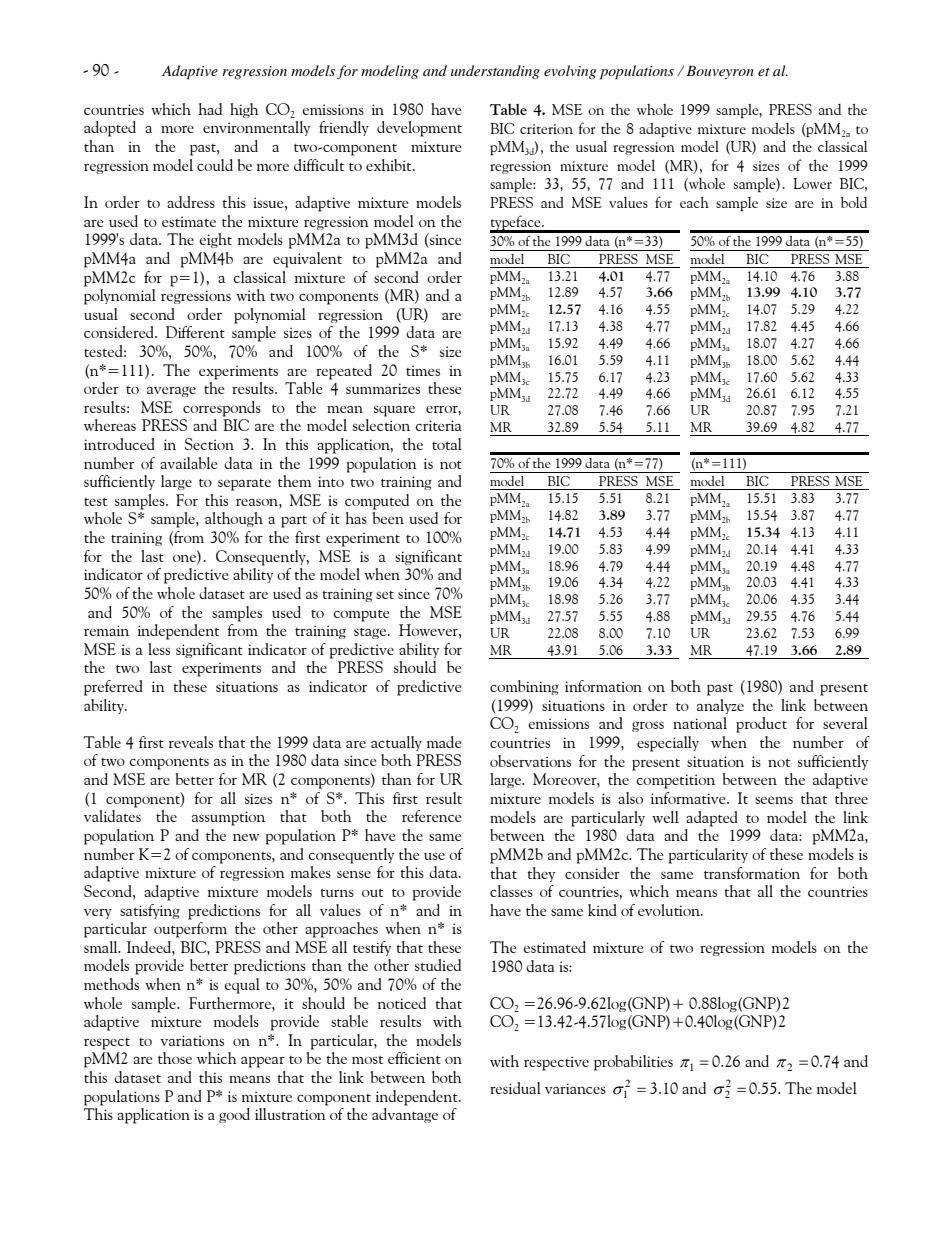 This screenshot has height=1233, width=952. Describe the element at coordinates (752, 873) in the screenshot. I see `transformation` at that location.
